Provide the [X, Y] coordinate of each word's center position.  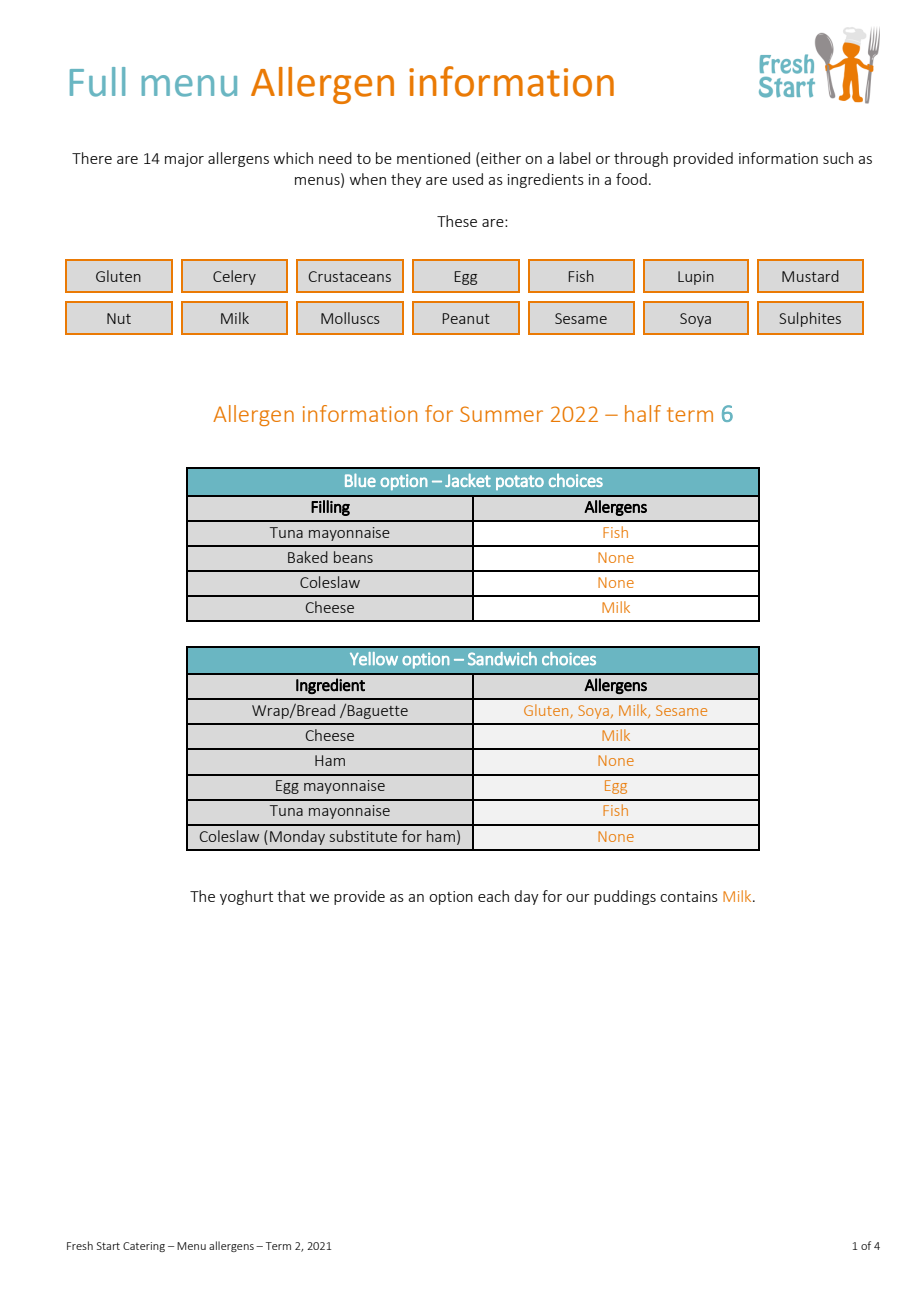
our [578, 898]
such [838, 158]
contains [689, 896]
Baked [308, 557]
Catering [144, 1247]
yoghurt [246, 897]
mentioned [433, 158]
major [184, 160]
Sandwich [502, 659]
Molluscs [350, 318]
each [493, 896]
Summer [501, 414]
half [643, 413]
